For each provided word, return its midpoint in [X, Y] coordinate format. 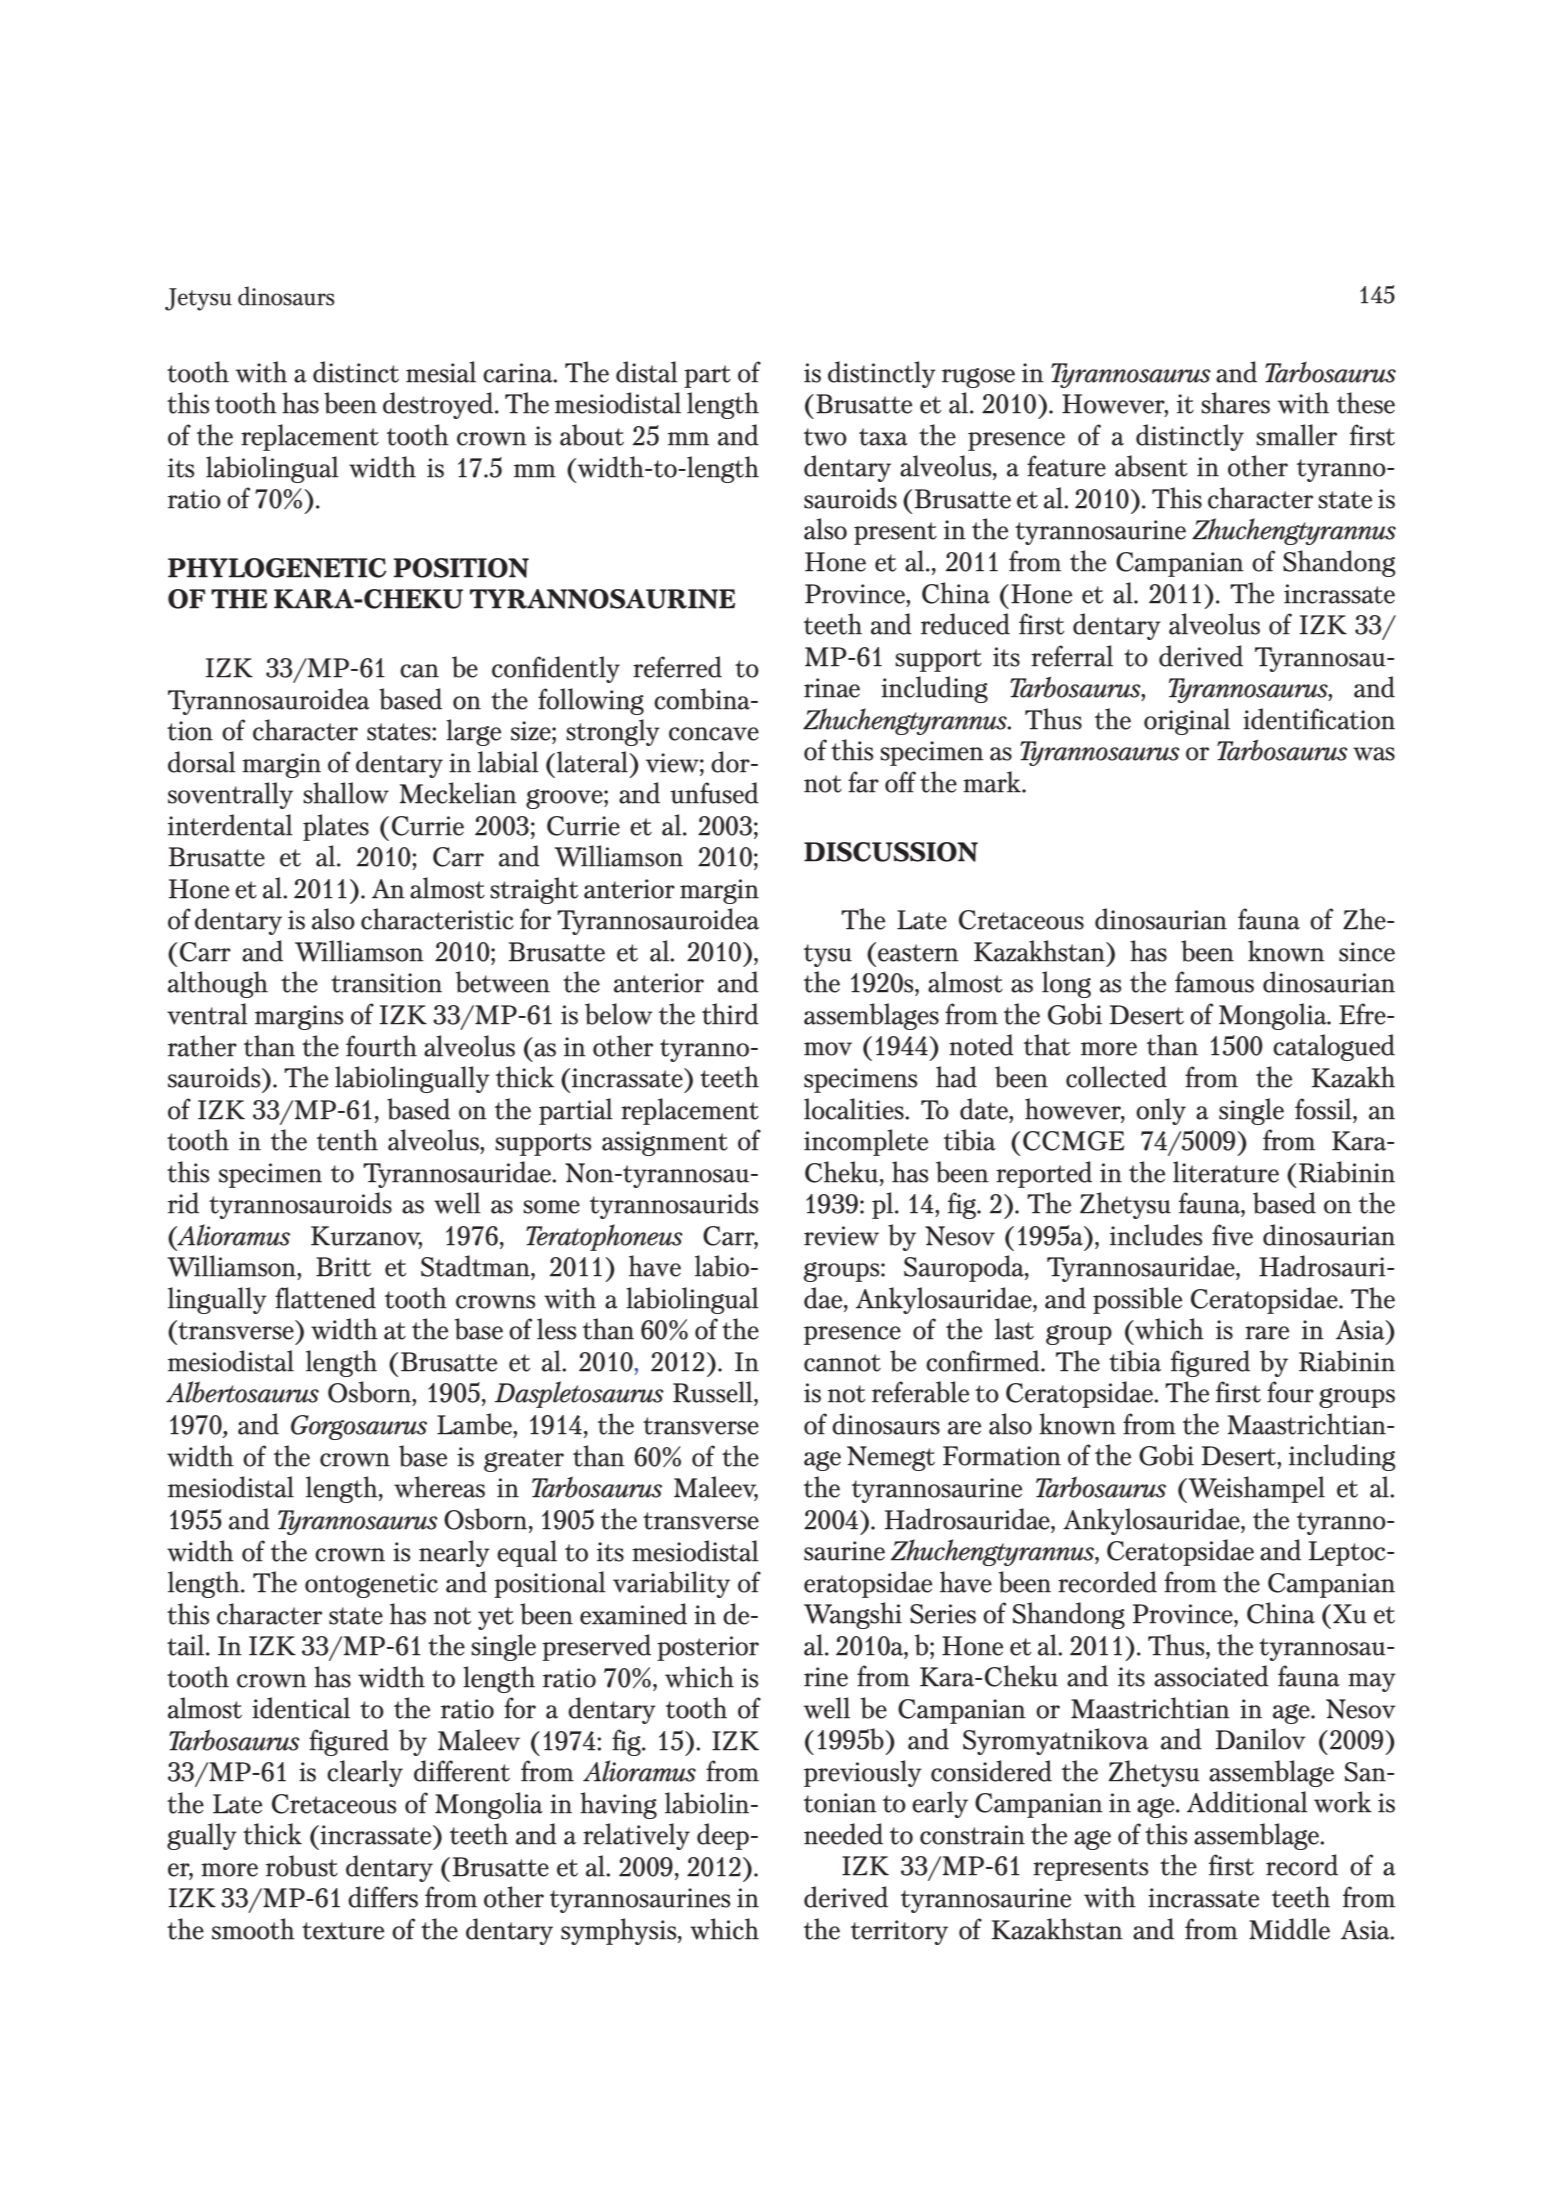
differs [383, 1897]
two [825, 437]
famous [1214, 982]
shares [1235, 403]
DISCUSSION [891, 852]
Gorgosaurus [359, 1427]
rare [1267, 1333]
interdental [230, 825]
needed [843, 1834]
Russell [714, 1392]
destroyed [439, 405]
